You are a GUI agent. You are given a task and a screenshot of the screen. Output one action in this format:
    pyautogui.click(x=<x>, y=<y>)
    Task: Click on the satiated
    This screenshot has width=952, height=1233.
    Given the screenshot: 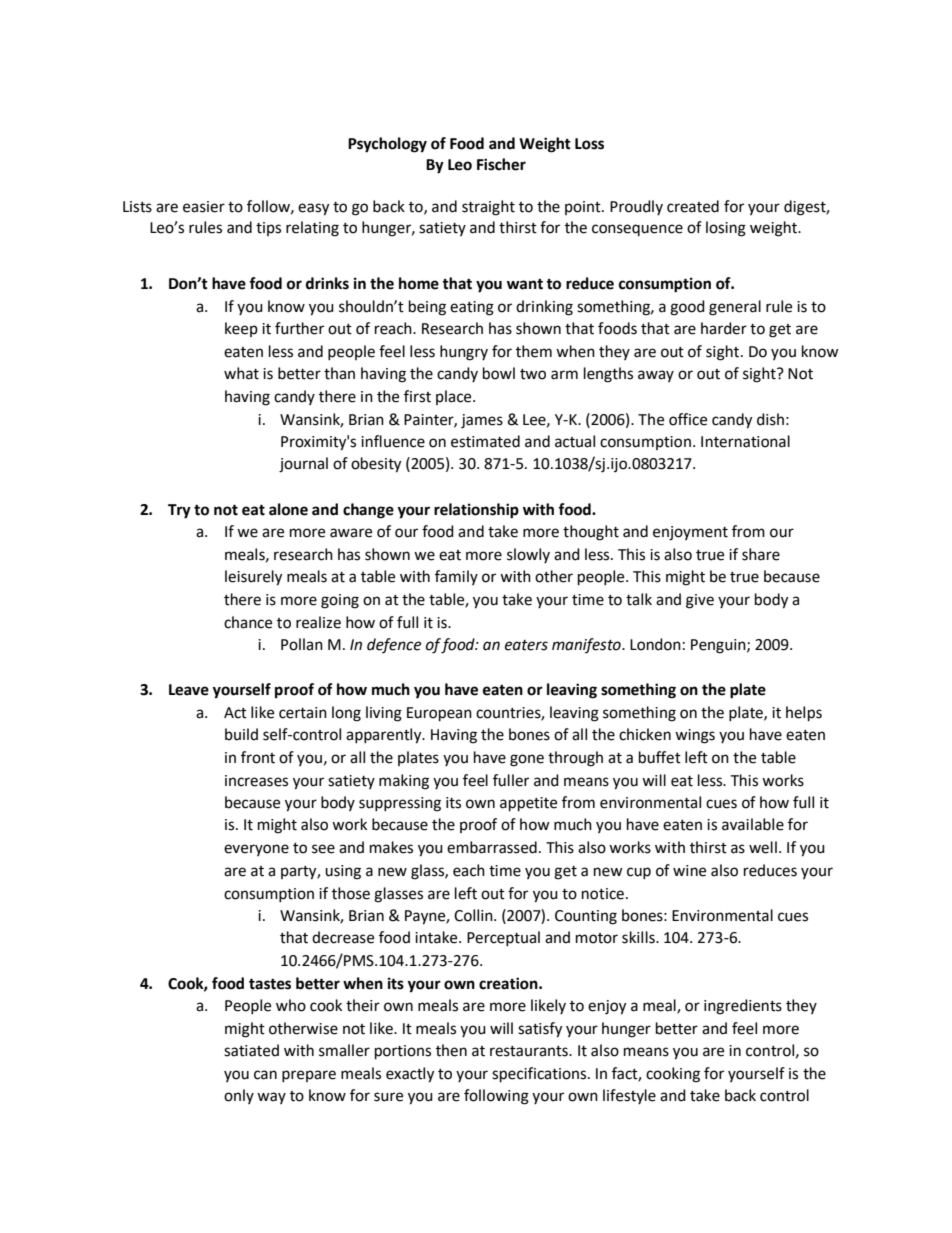 What is the action you would take?
    pyautogui.click(x=251, y=1050)
